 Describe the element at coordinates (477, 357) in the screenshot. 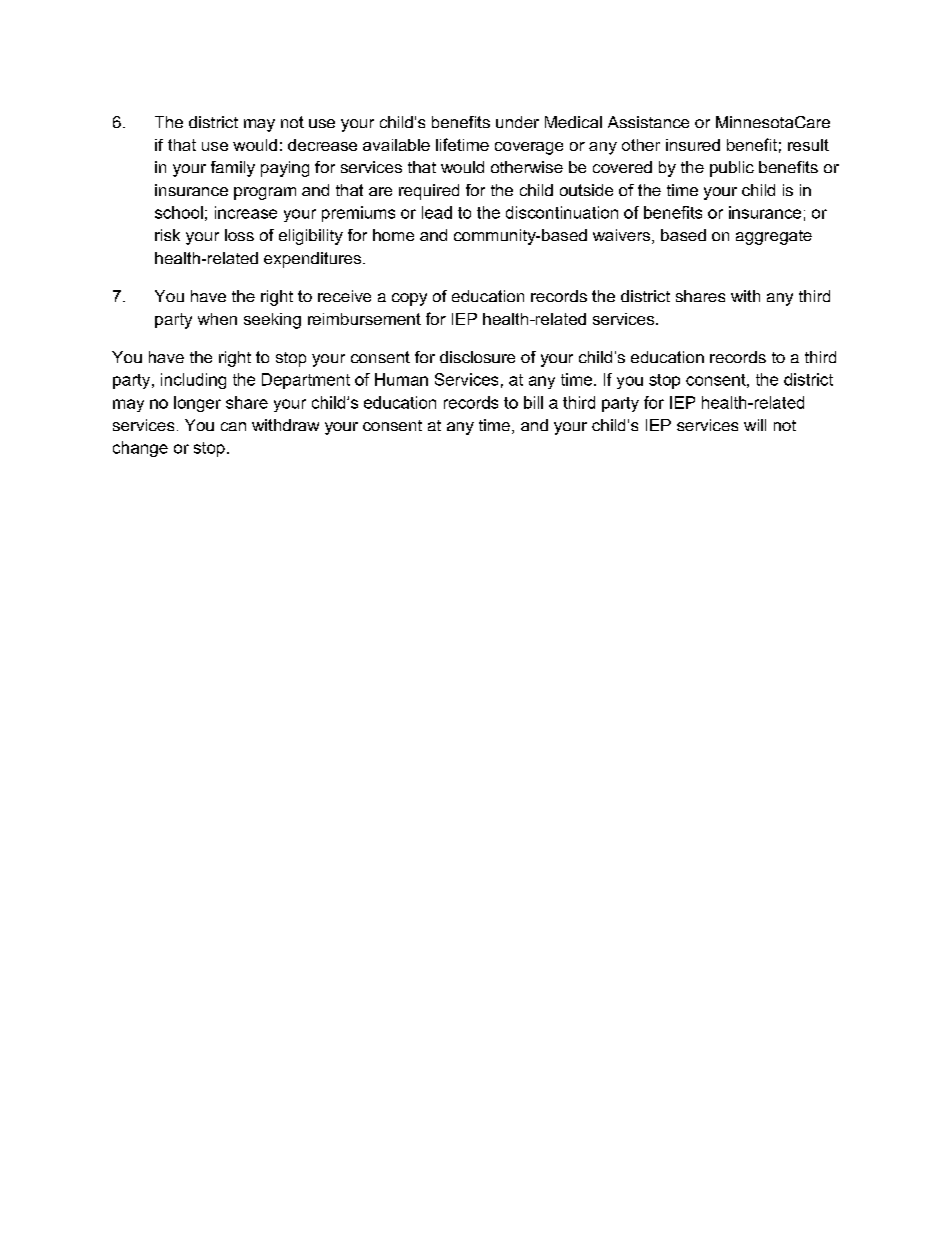

I see `disclosure` at that location.
